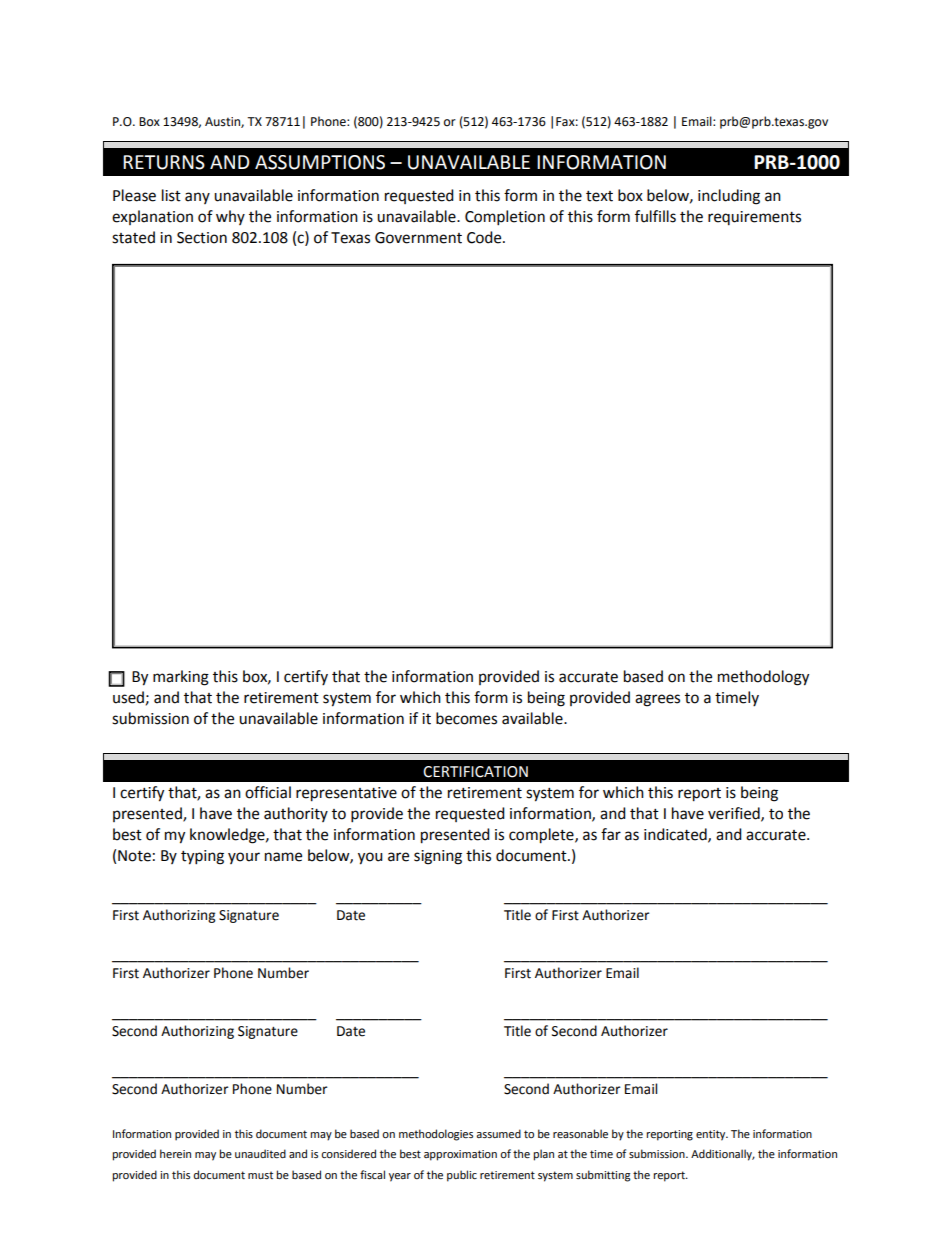  What do you see at coordinates (202, 857) in the image?
I see `typing` at bounding box center [202, 857].
